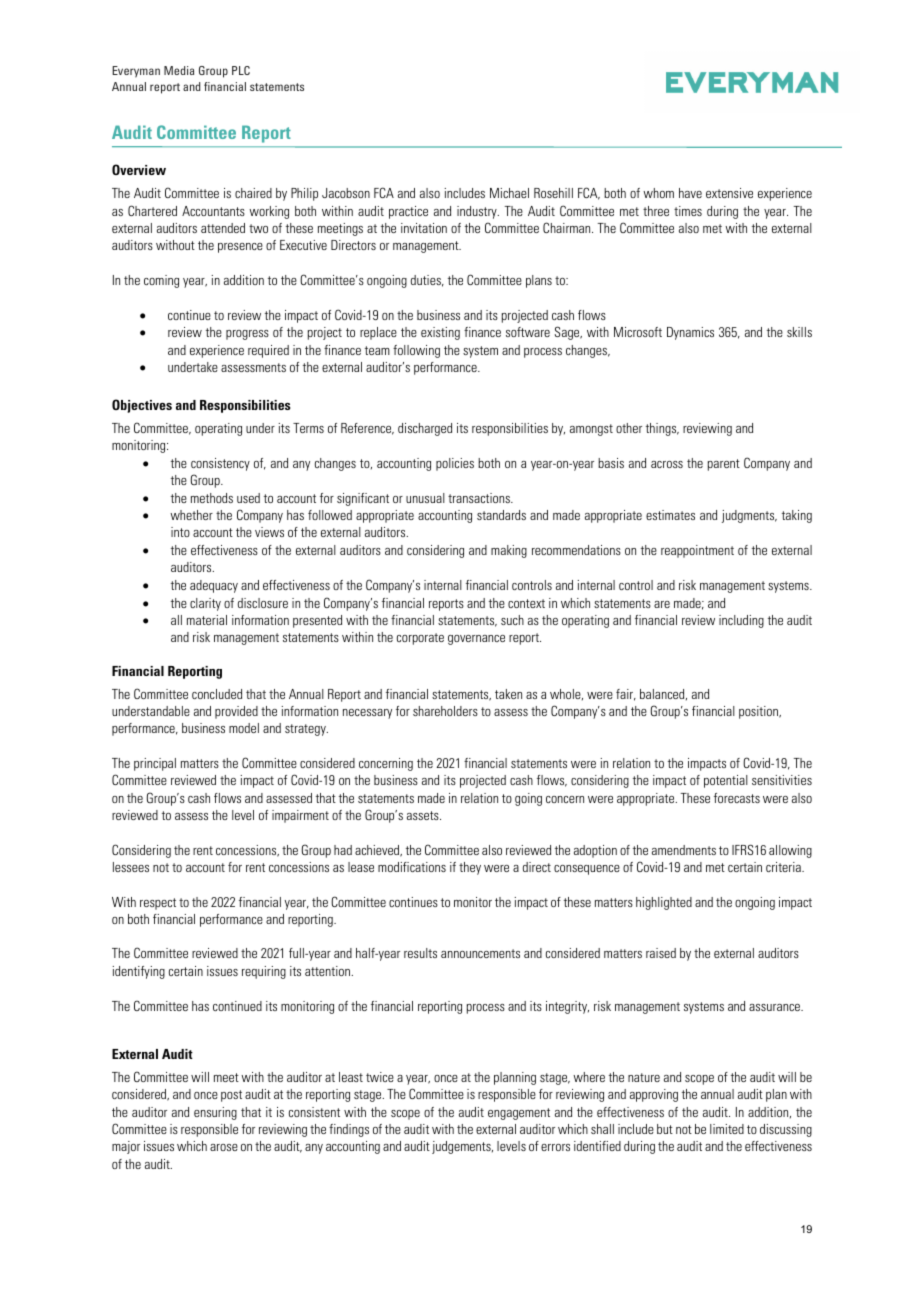  What do you see at coordinates (455, 464) in the screenshot?
I see `policies` at bounding box center [455, 464].
